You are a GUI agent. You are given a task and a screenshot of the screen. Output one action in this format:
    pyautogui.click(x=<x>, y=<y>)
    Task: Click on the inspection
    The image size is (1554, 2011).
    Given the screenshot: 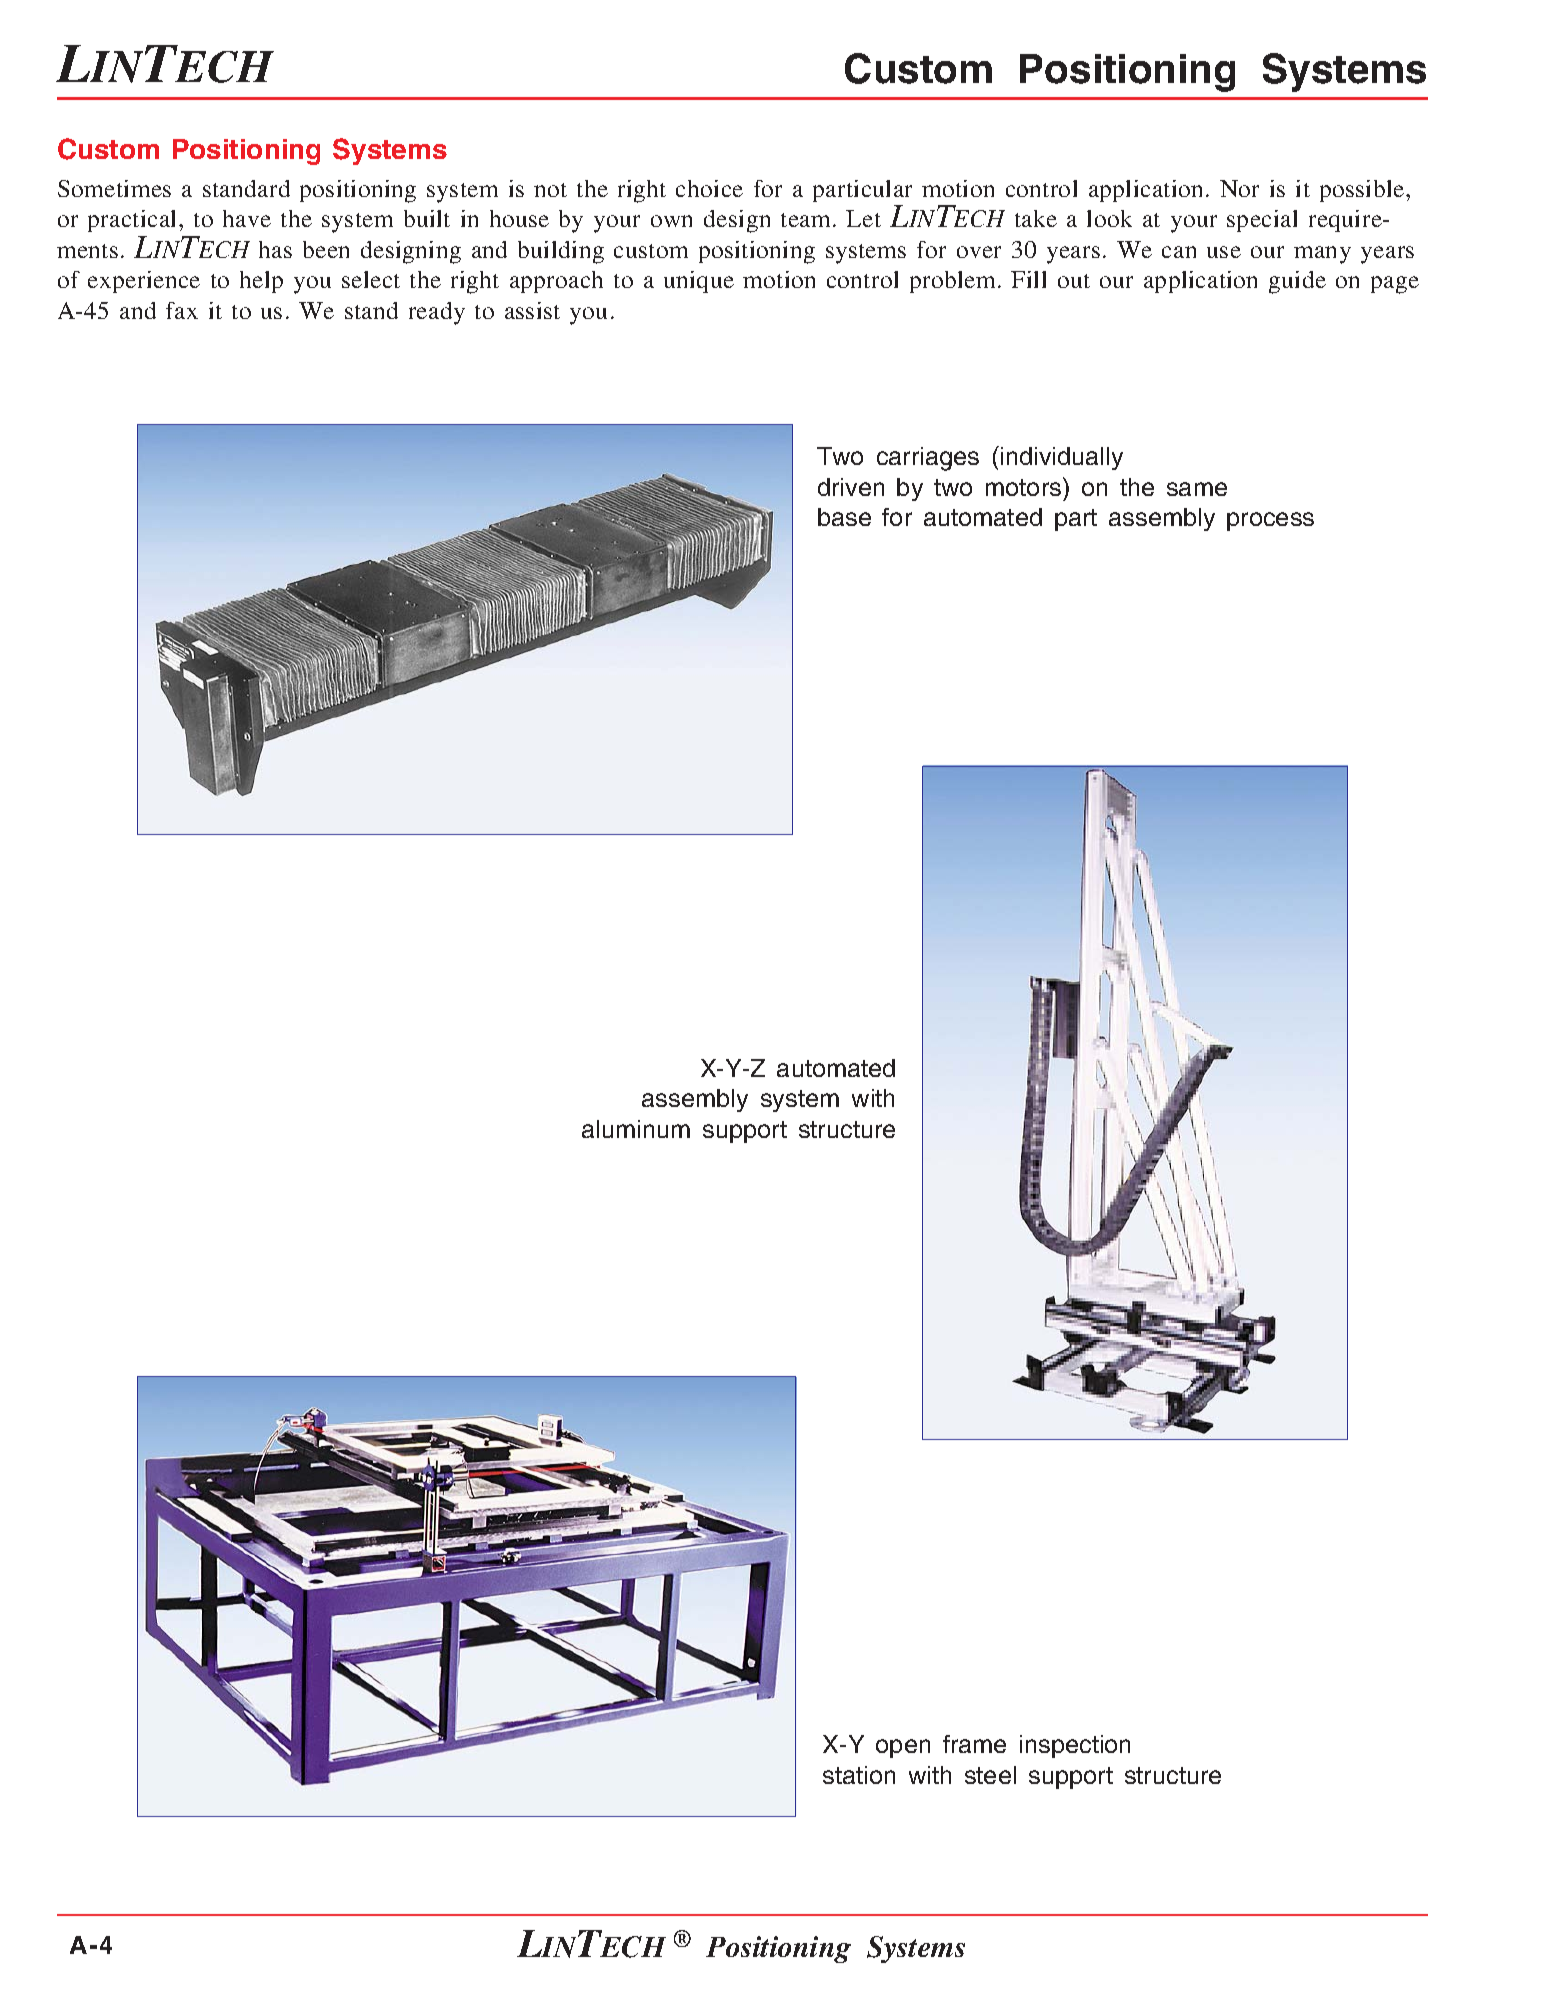 What is the action you would take?
    pyautogui.click(x=1075, y=1746)
